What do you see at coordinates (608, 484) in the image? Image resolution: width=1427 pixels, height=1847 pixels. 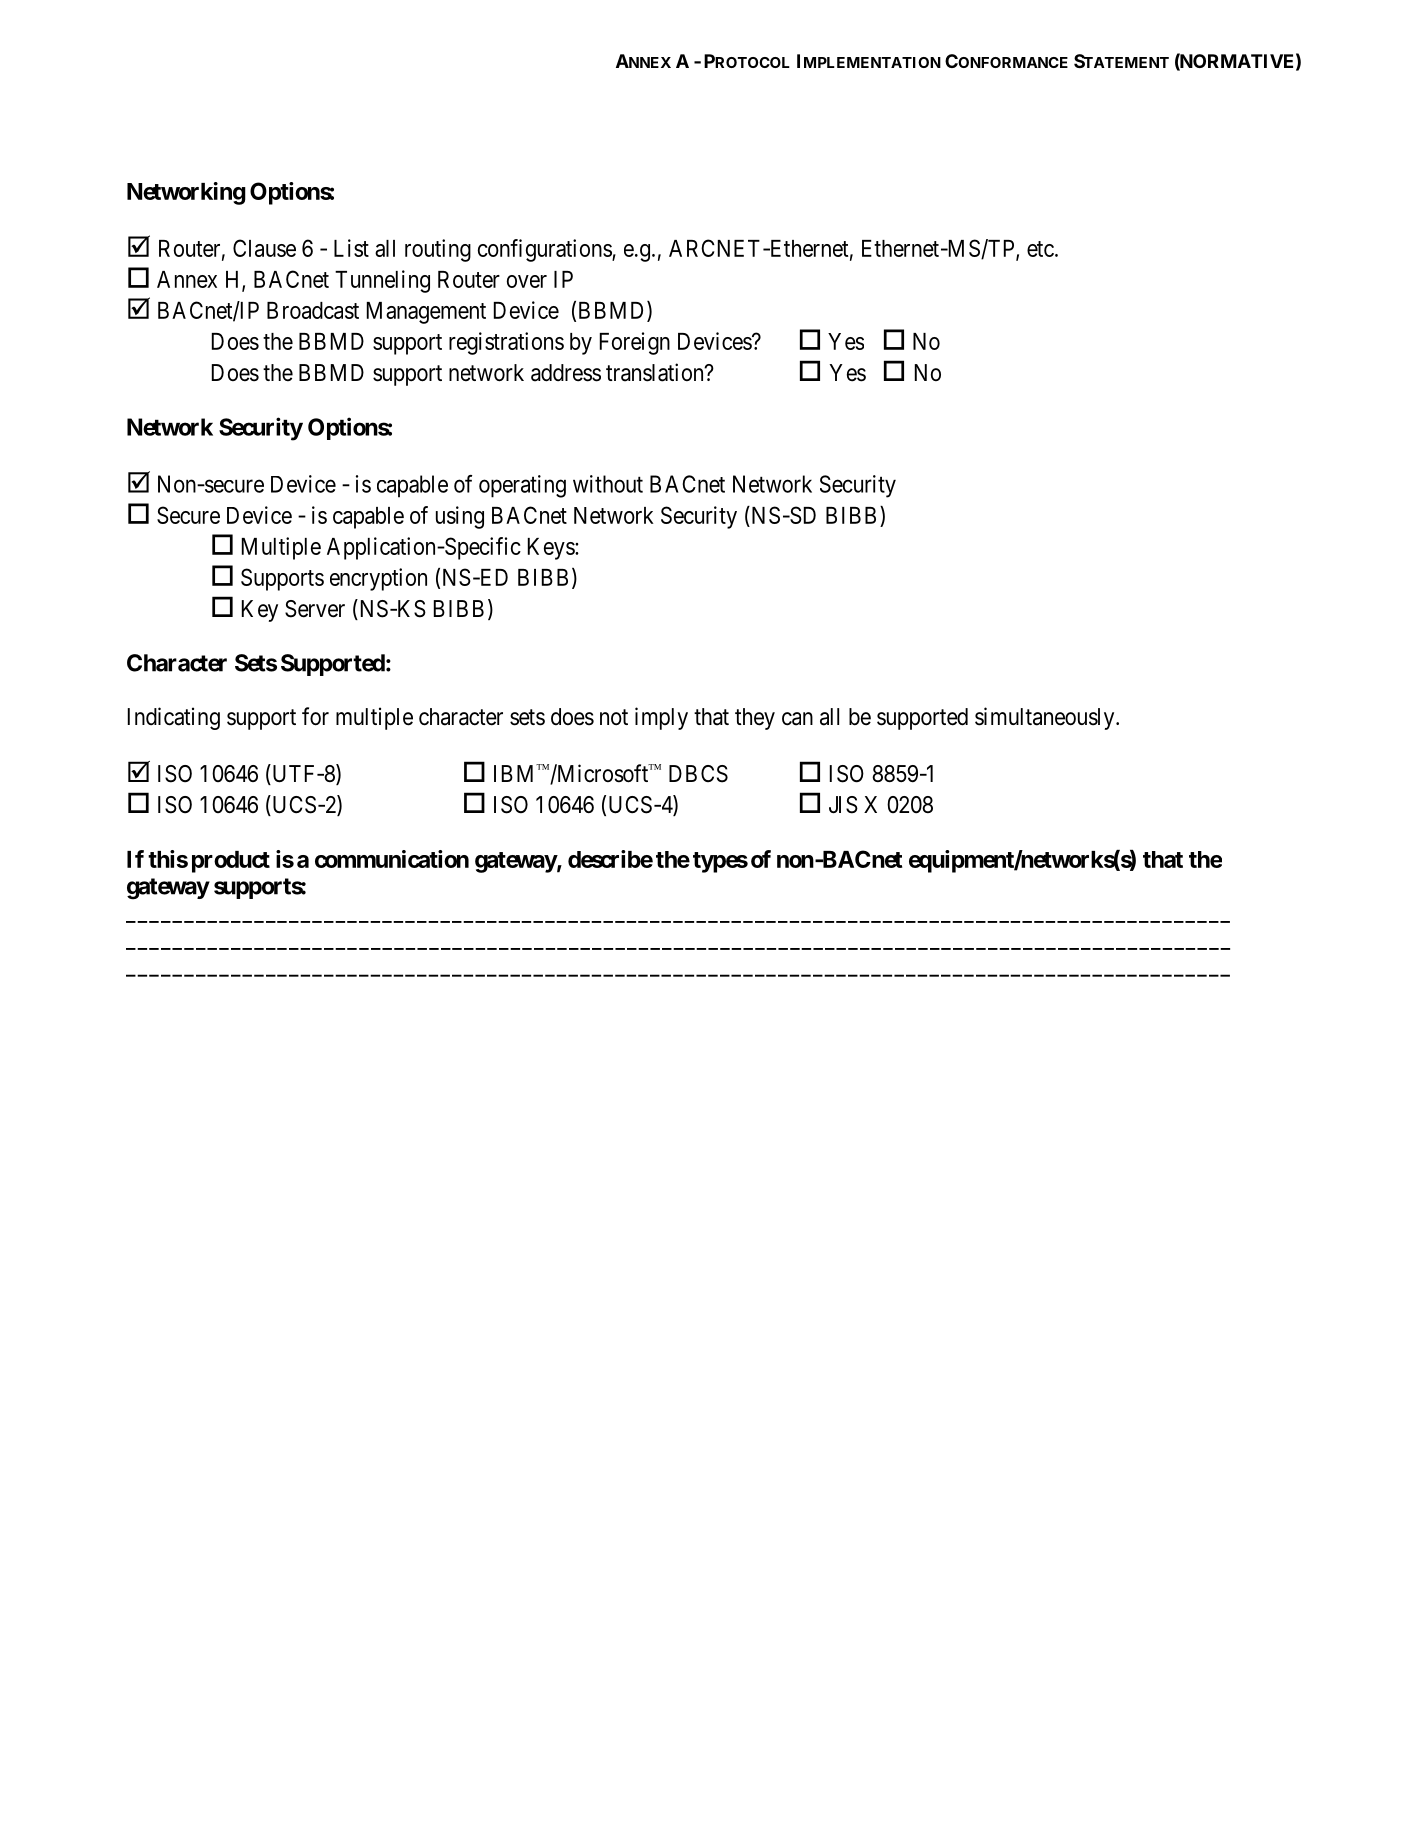 I see `without` at bounding box center [608, 484].
